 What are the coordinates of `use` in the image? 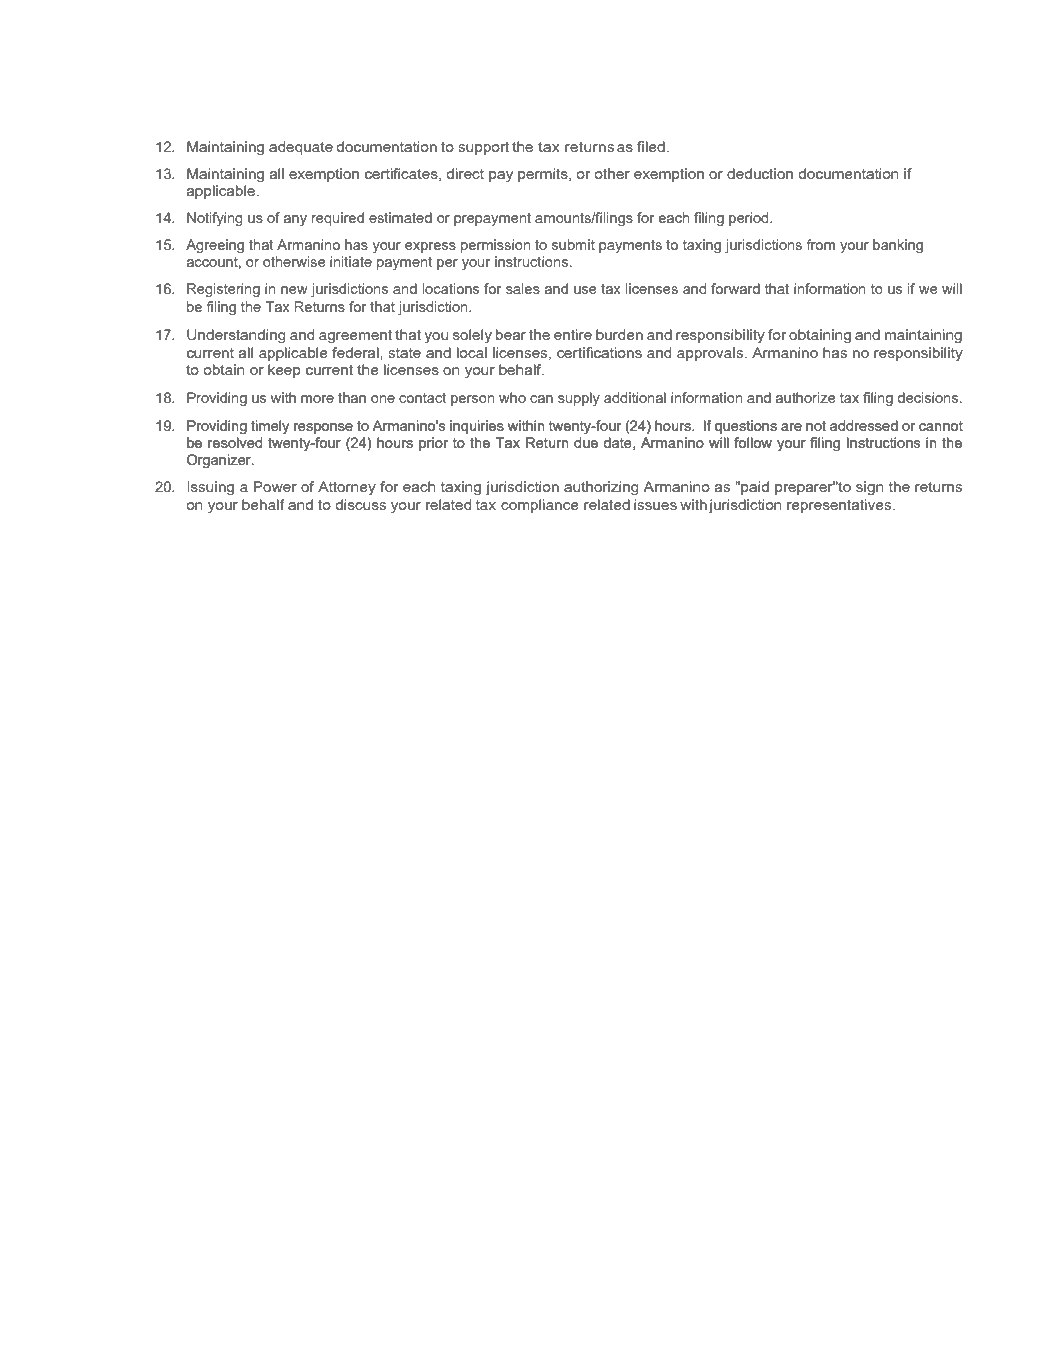 It's located at (585, 290).
